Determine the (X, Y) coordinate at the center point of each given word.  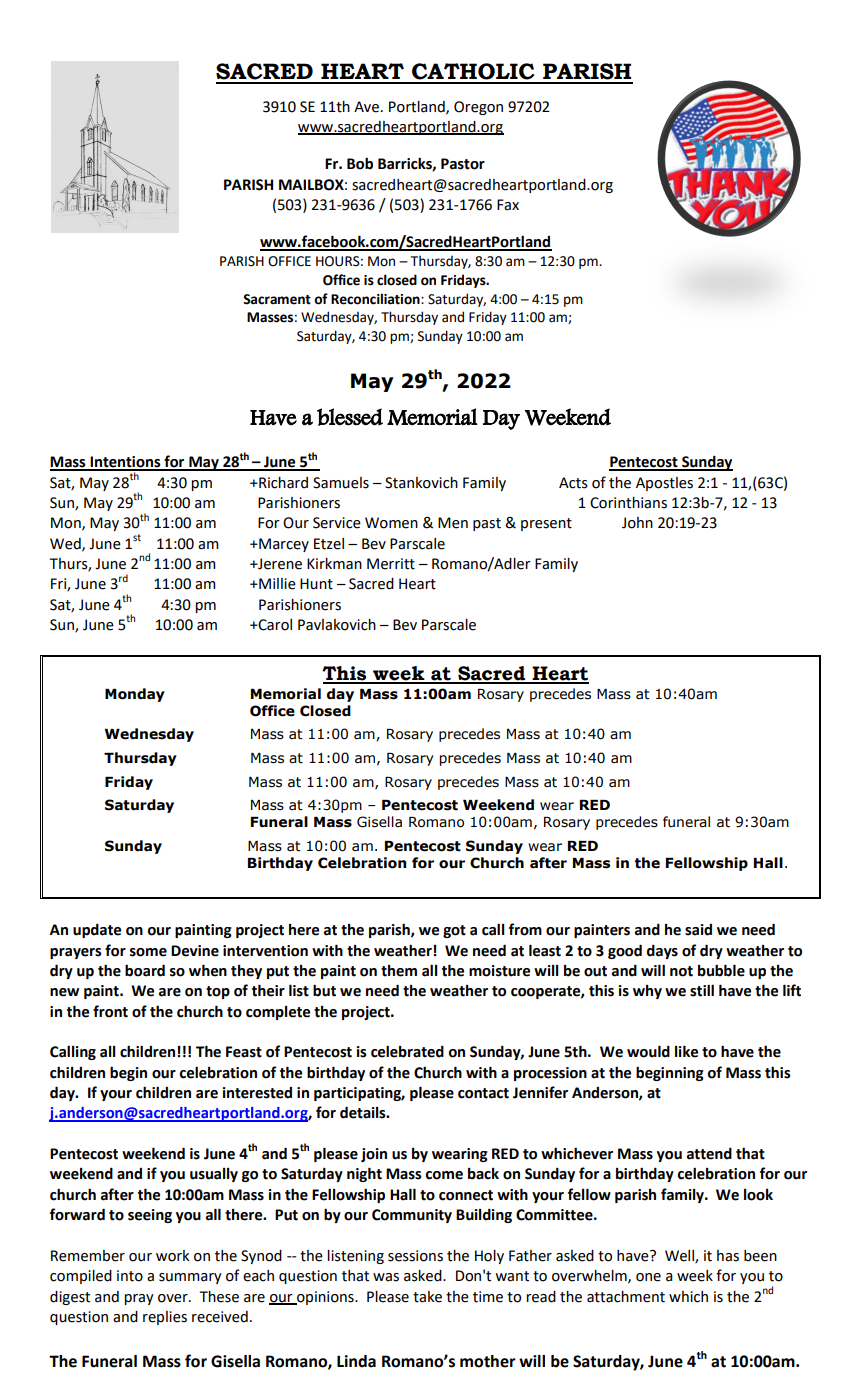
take (427, 1297)
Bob (360, 163)
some (148, 952)
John (637, 523)
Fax (508, 205)
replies (165, 1318)
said (698, 930)
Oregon (478, 108)
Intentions (125, 463)
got (454, 931)
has (728, 1256)
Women (391, 523)
